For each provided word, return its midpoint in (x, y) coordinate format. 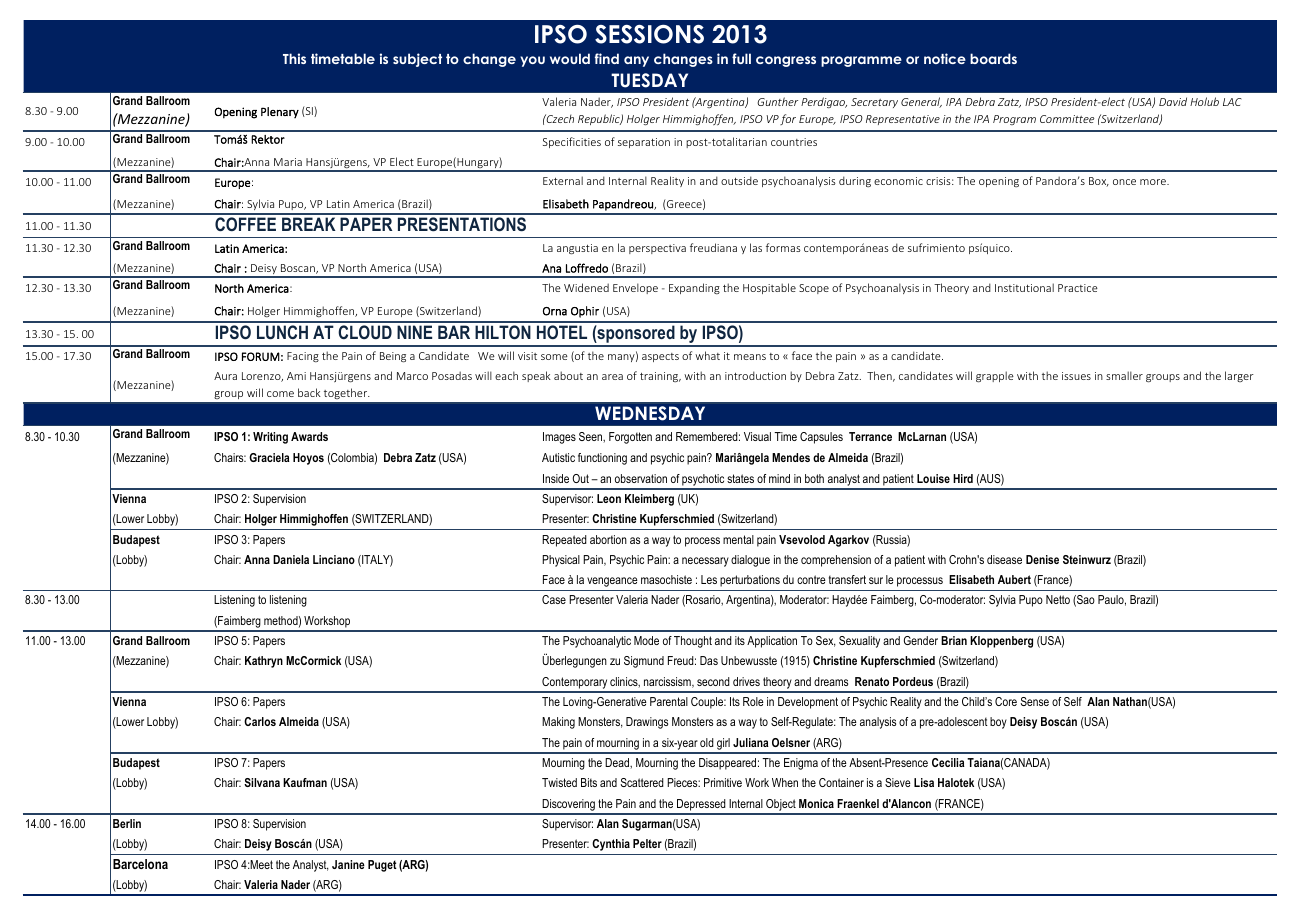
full (741, 58)
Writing (270, 438)
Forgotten (630, 438)
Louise (933, 478)
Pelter (647, 843)
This (294, 58)
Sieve (898, 782)
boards (993, 58)
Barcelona (140, 864)
